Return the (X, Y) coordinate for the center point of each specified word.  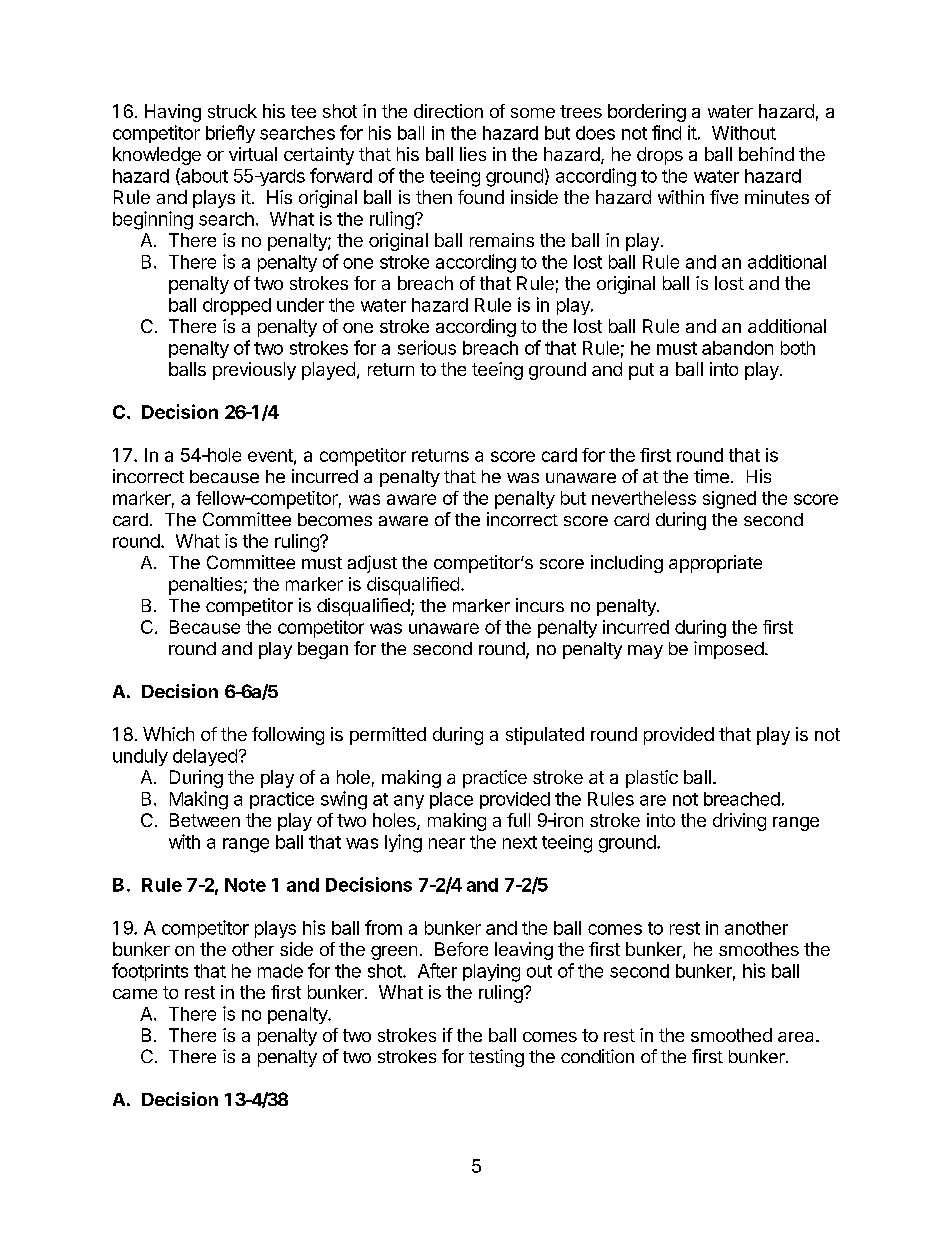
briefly (230, 134)
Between (205, 820)
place (451, 800)
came (135, 994)
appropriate (715, 564)
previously (254, 371)
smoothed (731, 1035)
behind (766, 154)
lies (473, 154)
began (323, 650)
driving (739, 822)
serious (427, 347)
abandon (737, 348)
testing (496, 1058)
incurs (540, 605)
